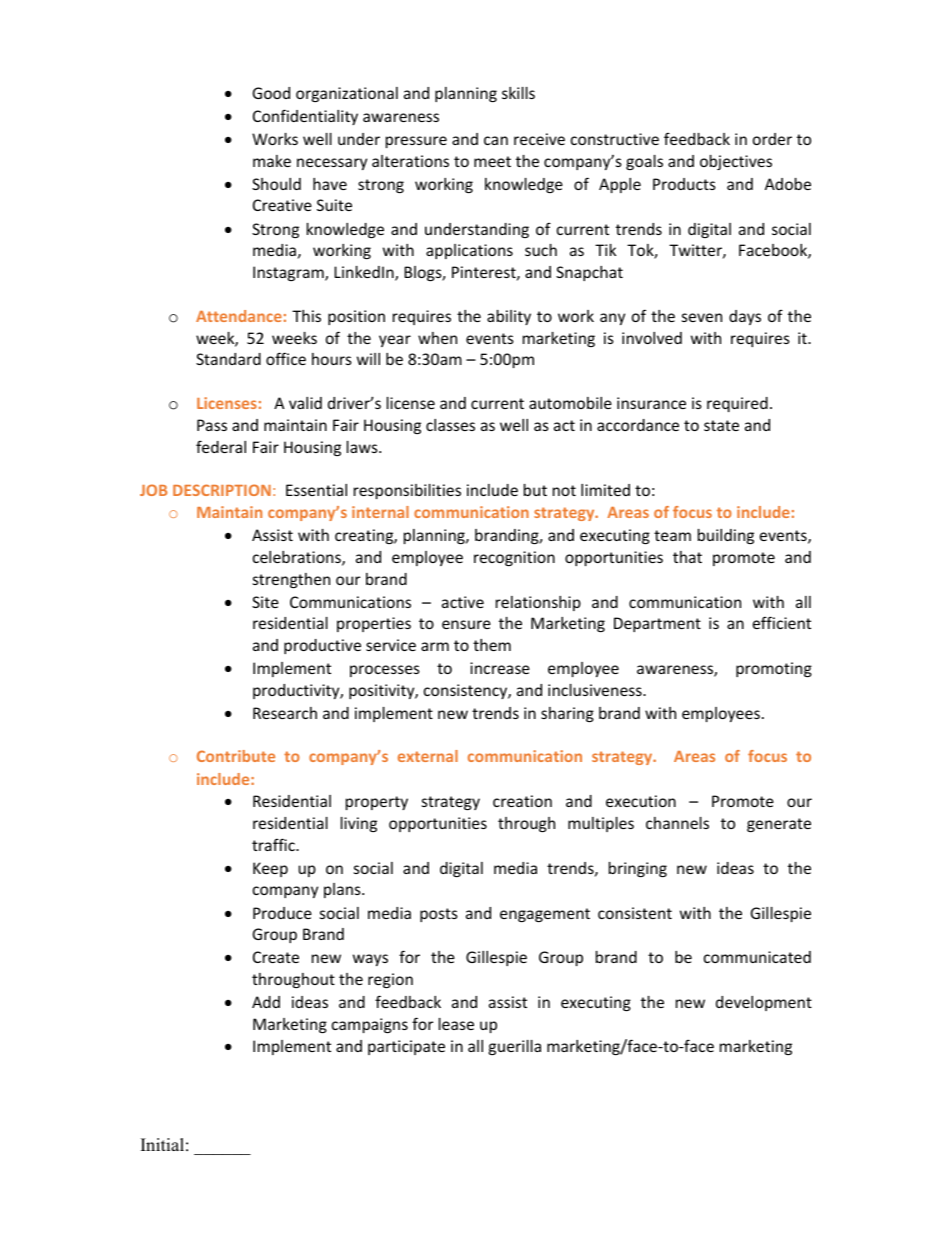  I want to click on development, so click(764, 1003).
